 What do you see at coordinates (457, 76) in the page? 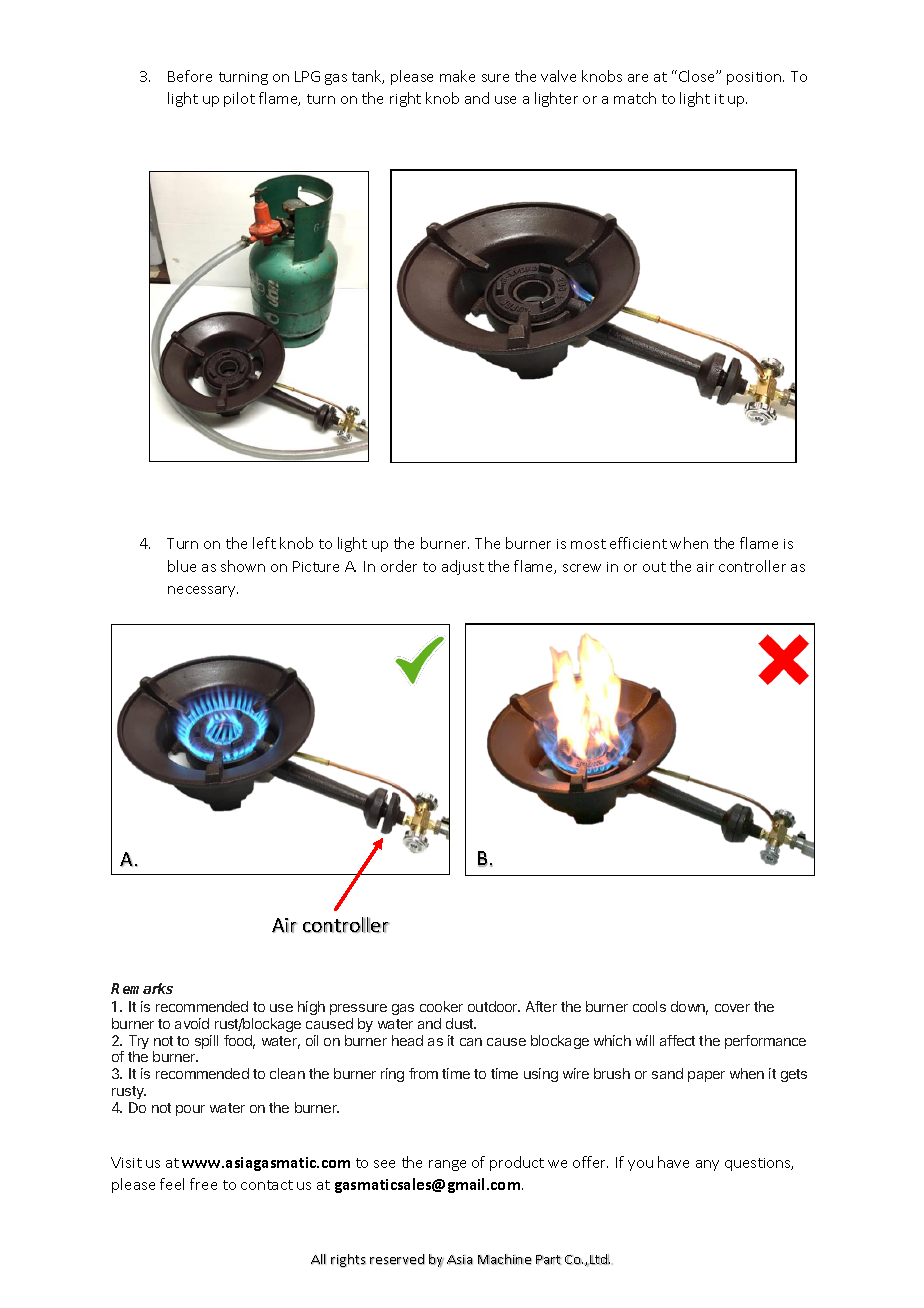
I see `make` at bounding box center [457, 76].
